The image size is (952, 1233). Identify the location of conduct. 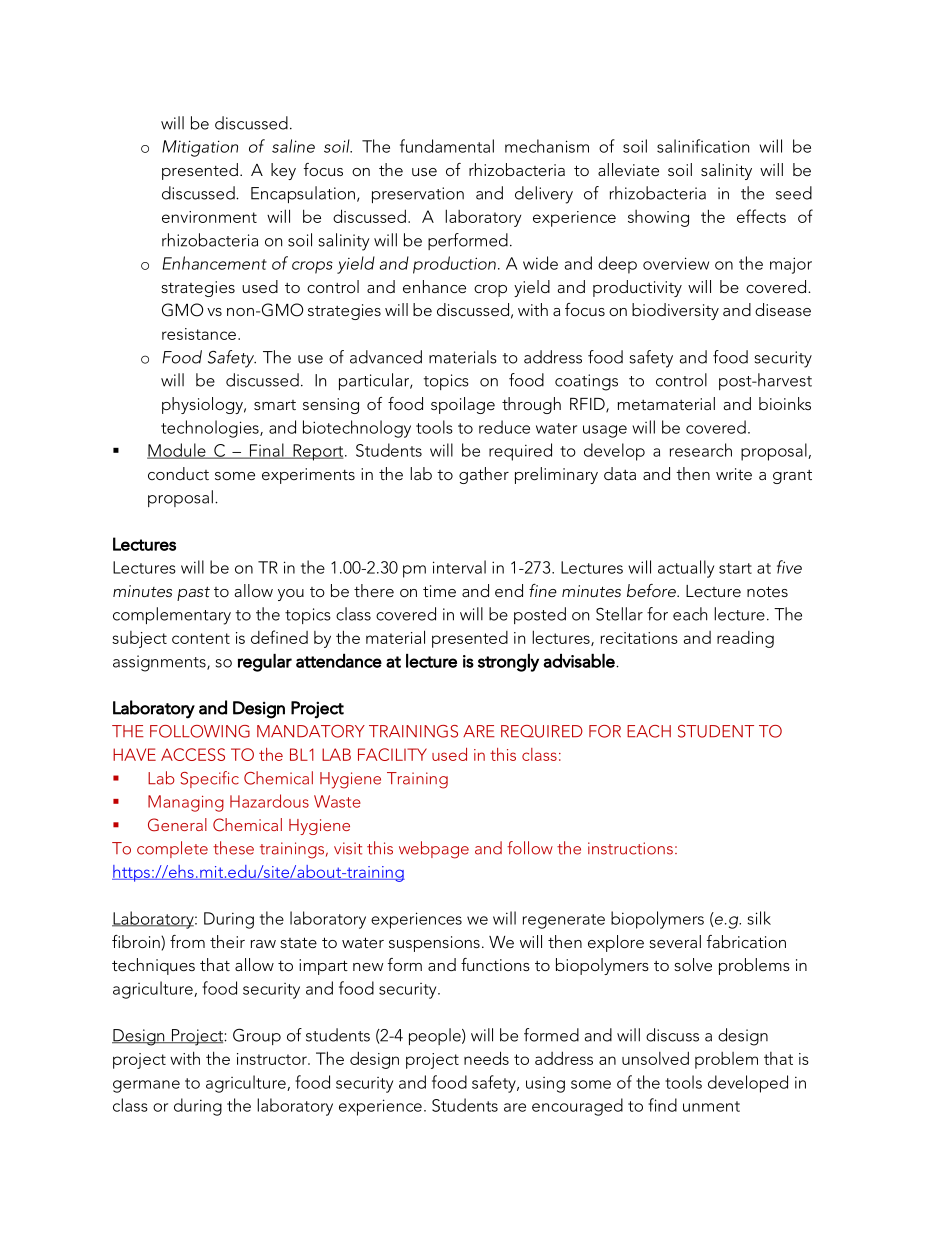
(178, 473).
